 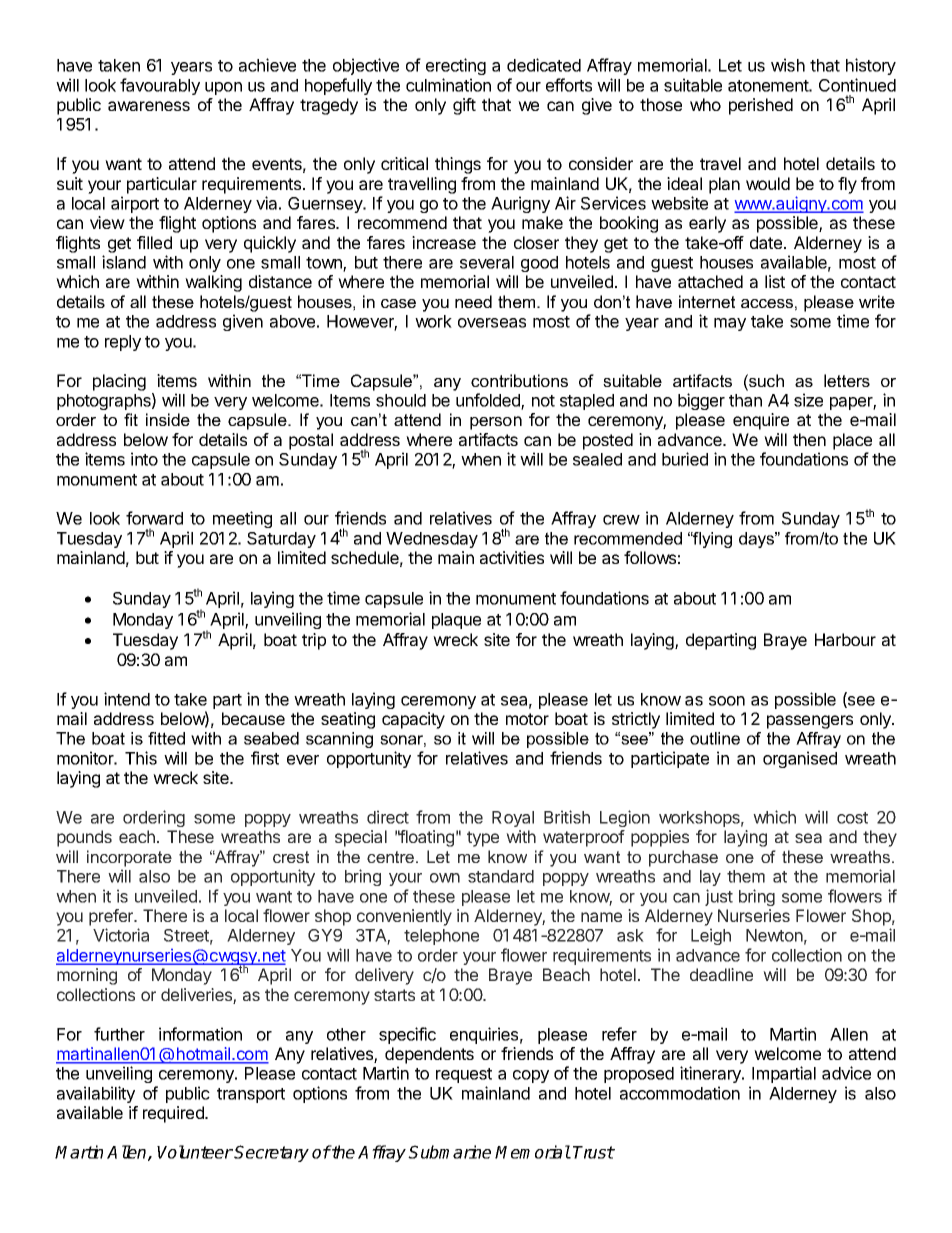 I want to click on required, so click(x=174, y=1114).
